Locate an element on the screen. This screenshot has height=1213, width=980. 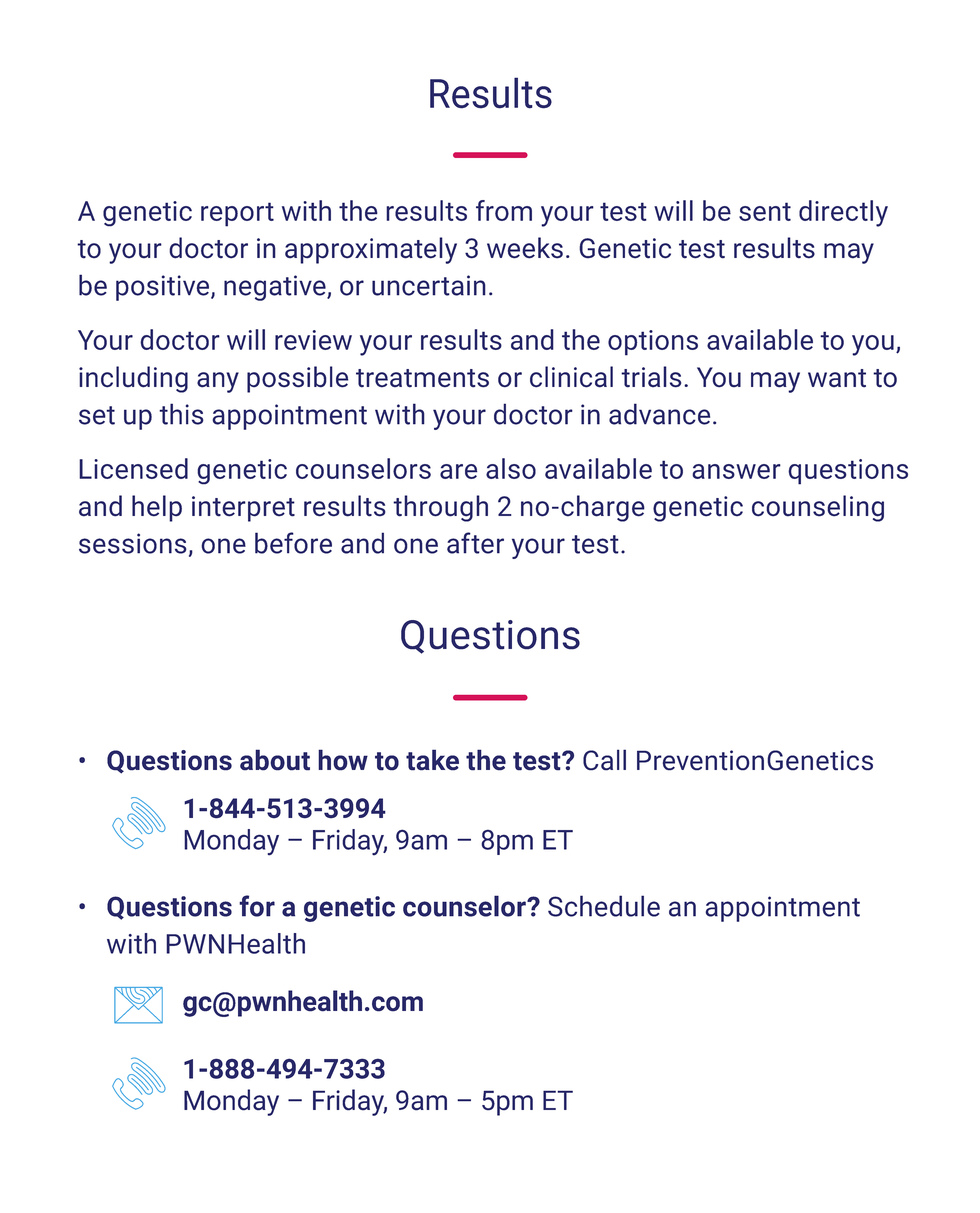
take is located at coordinates (432, 760).
